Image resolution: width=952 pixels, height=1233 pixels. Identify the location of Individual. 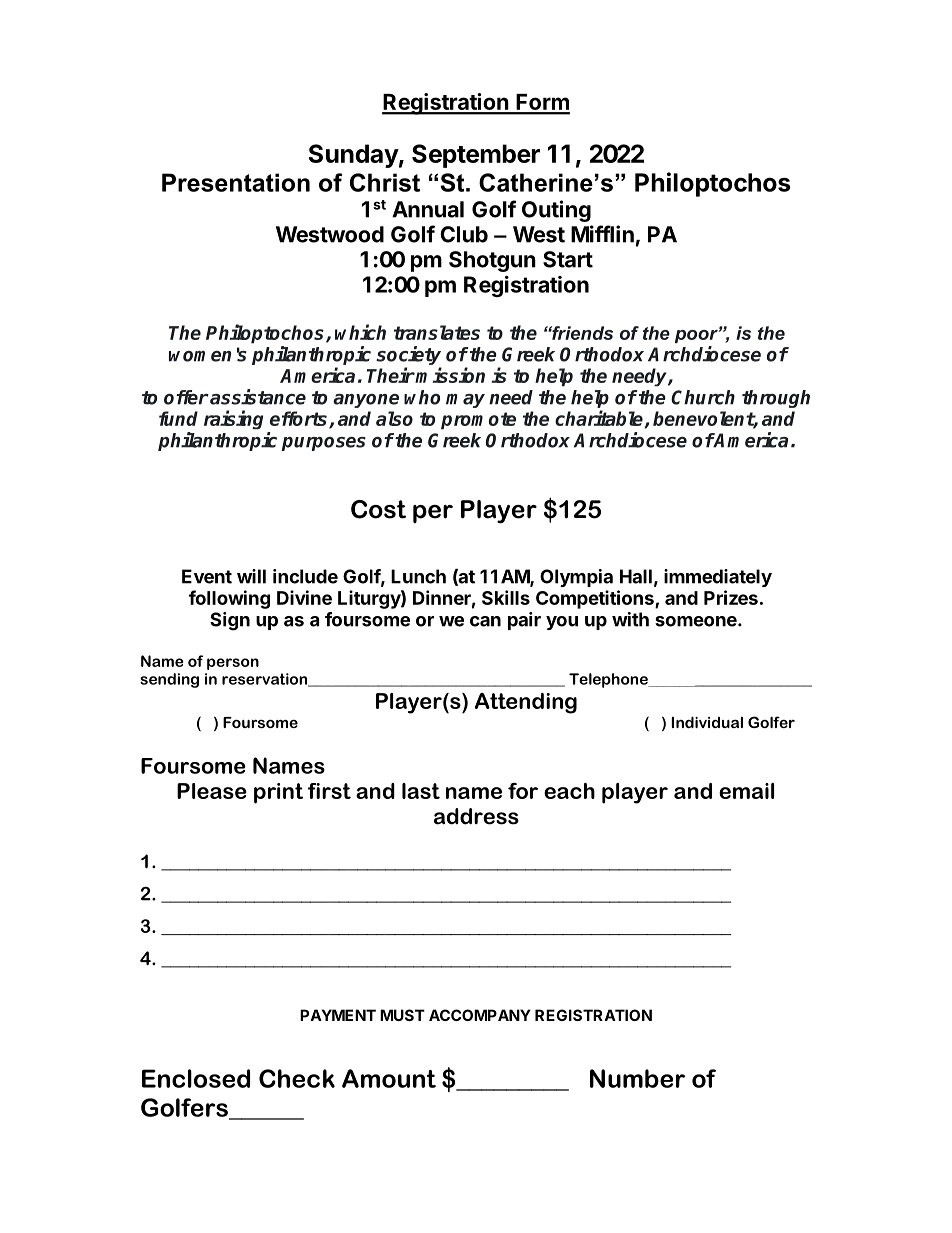
(707, 722).
